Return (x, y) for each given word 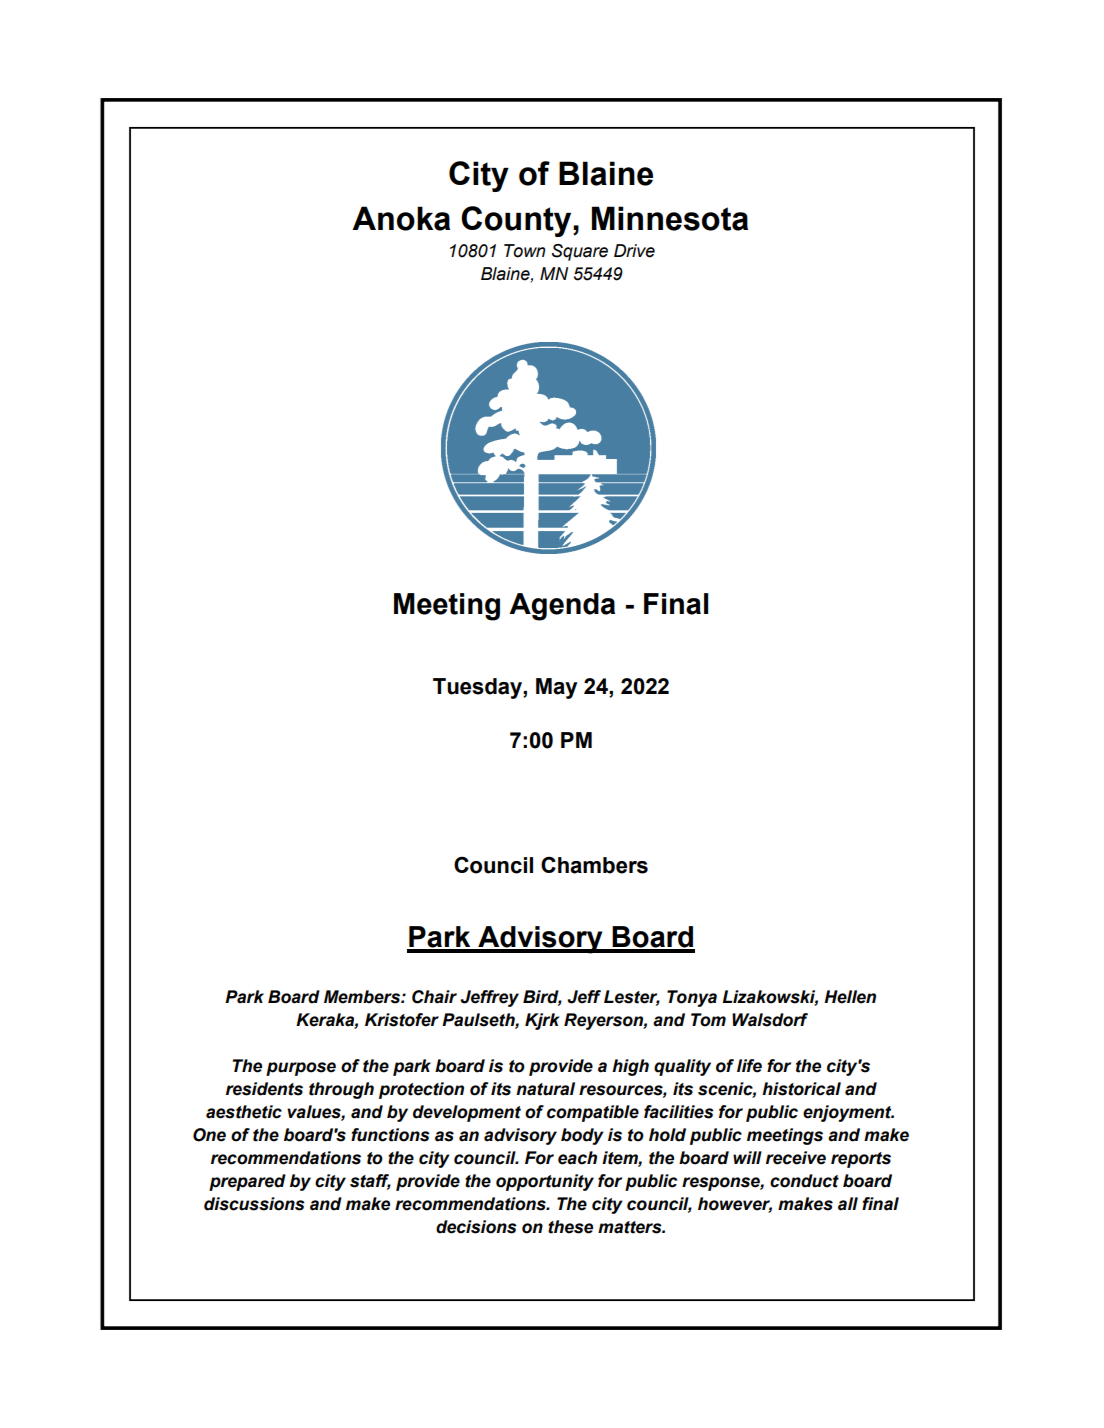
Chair (434, 997)
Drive (634, 251)
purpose (301, 1069)
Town (524, 251)
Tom (708, 1020)
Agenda (562, 607)
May (556, 688)
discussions (254, 1204)
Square (580, 252)
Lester (632, 998)
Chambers (594, 865)
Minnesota (670, 218)
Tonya (692, 998)
